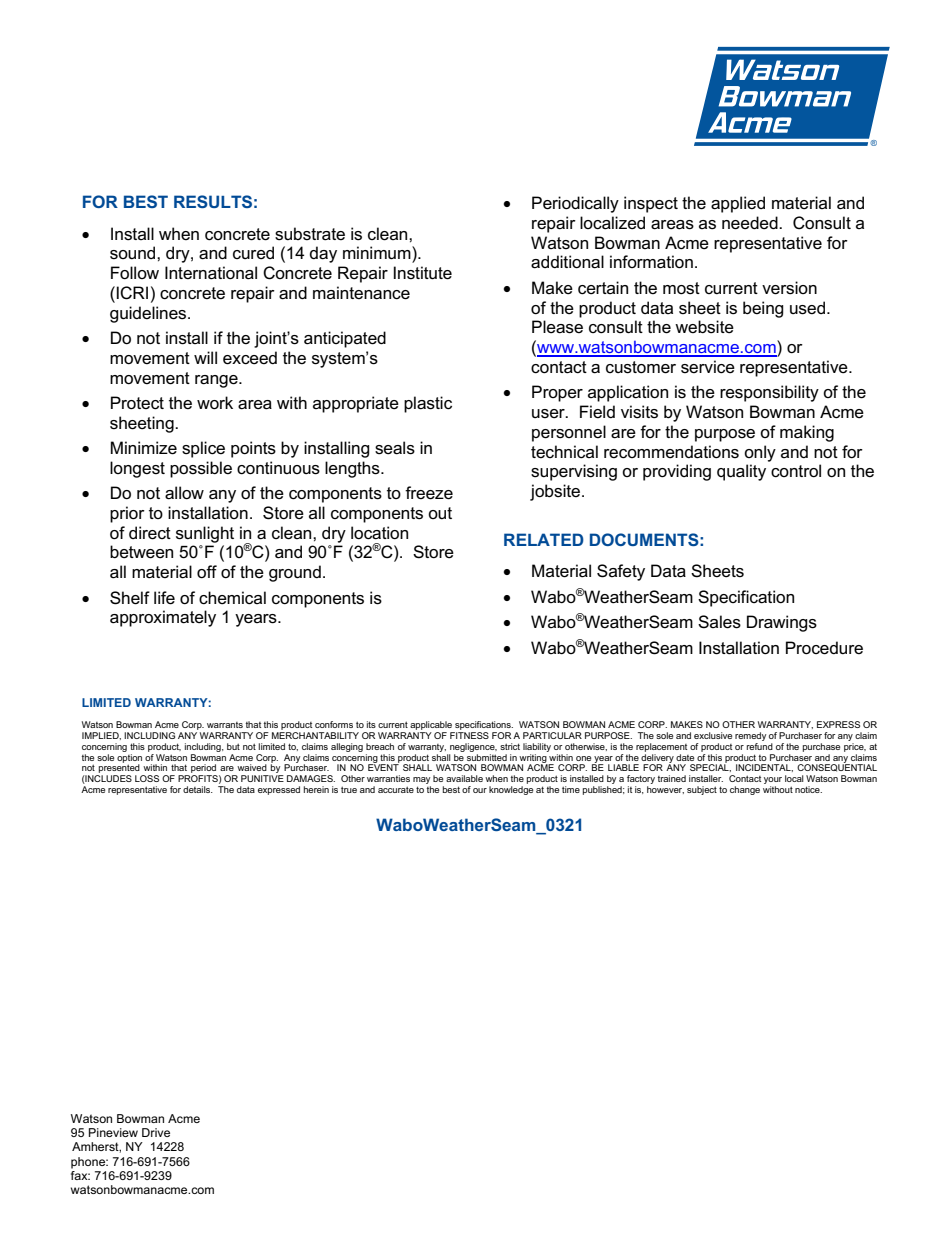 This screenshot has width=952, height=1233. What do you see at coordinates (745, 790) in the screenshot?
I see `change` at bounding box center [745, 790].
